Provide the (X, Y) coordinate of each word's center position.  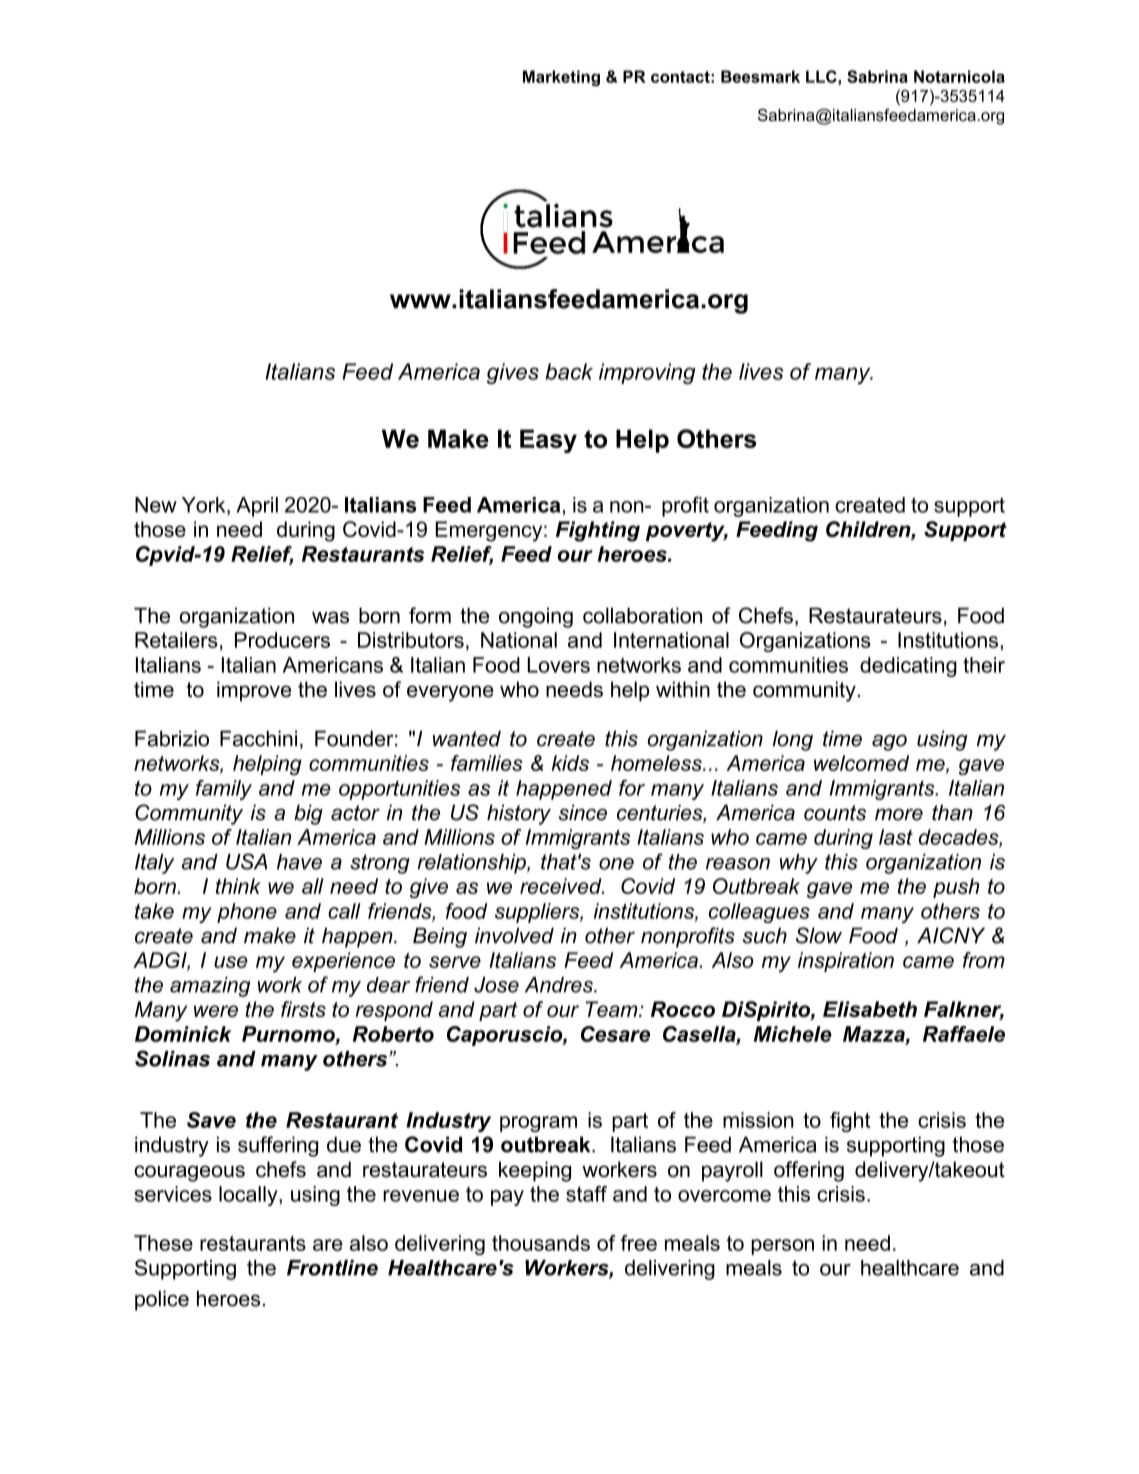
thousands (541, 1243)
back (569, 371)
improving (647, 373)
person (782, 1247)
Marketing (561, 78)
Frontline (332, 1268)
